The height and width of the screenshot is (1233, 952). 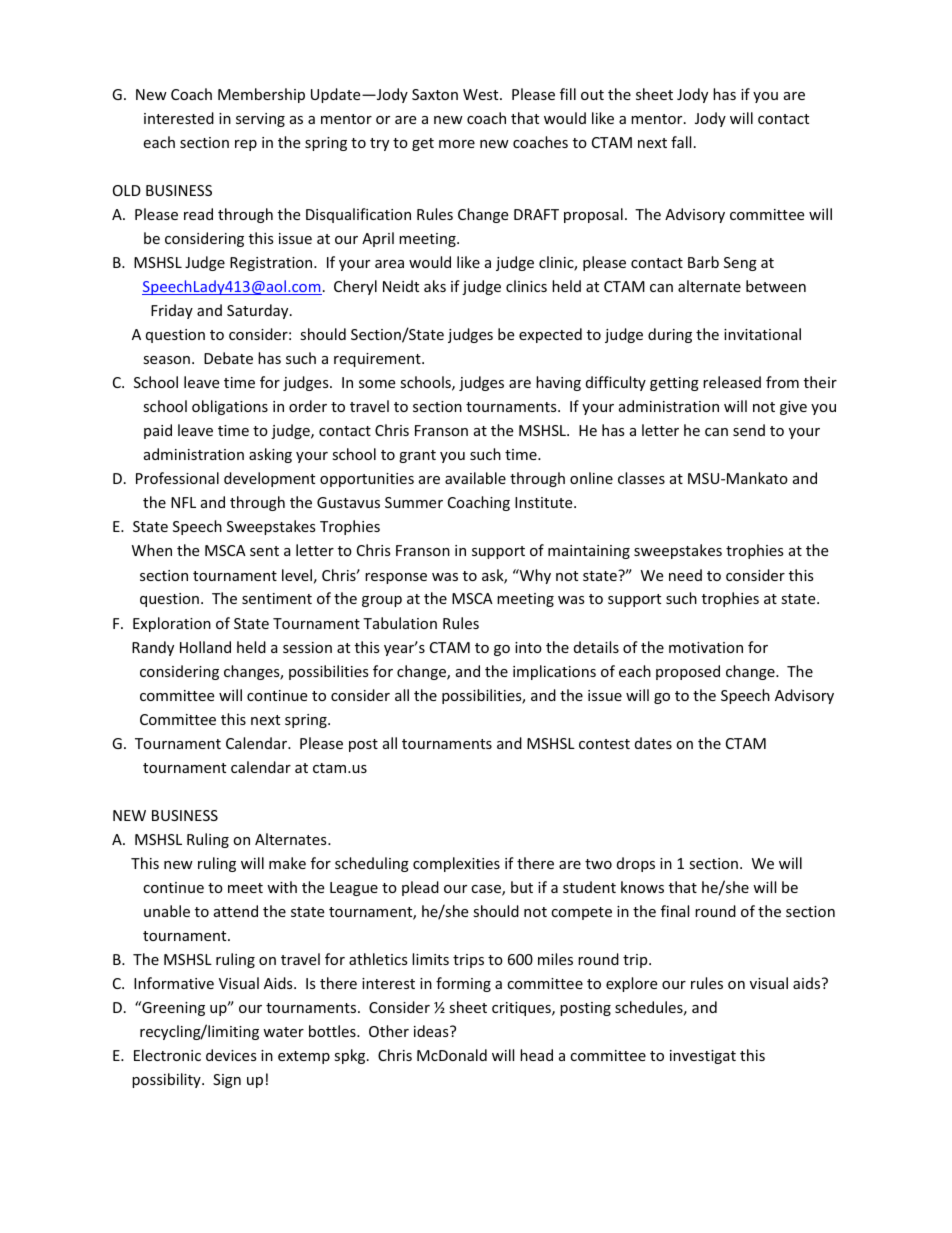 What do you see at coordinates (636, 864) in the screenshot?
I see `drops` at bounding box center [636, 864].
